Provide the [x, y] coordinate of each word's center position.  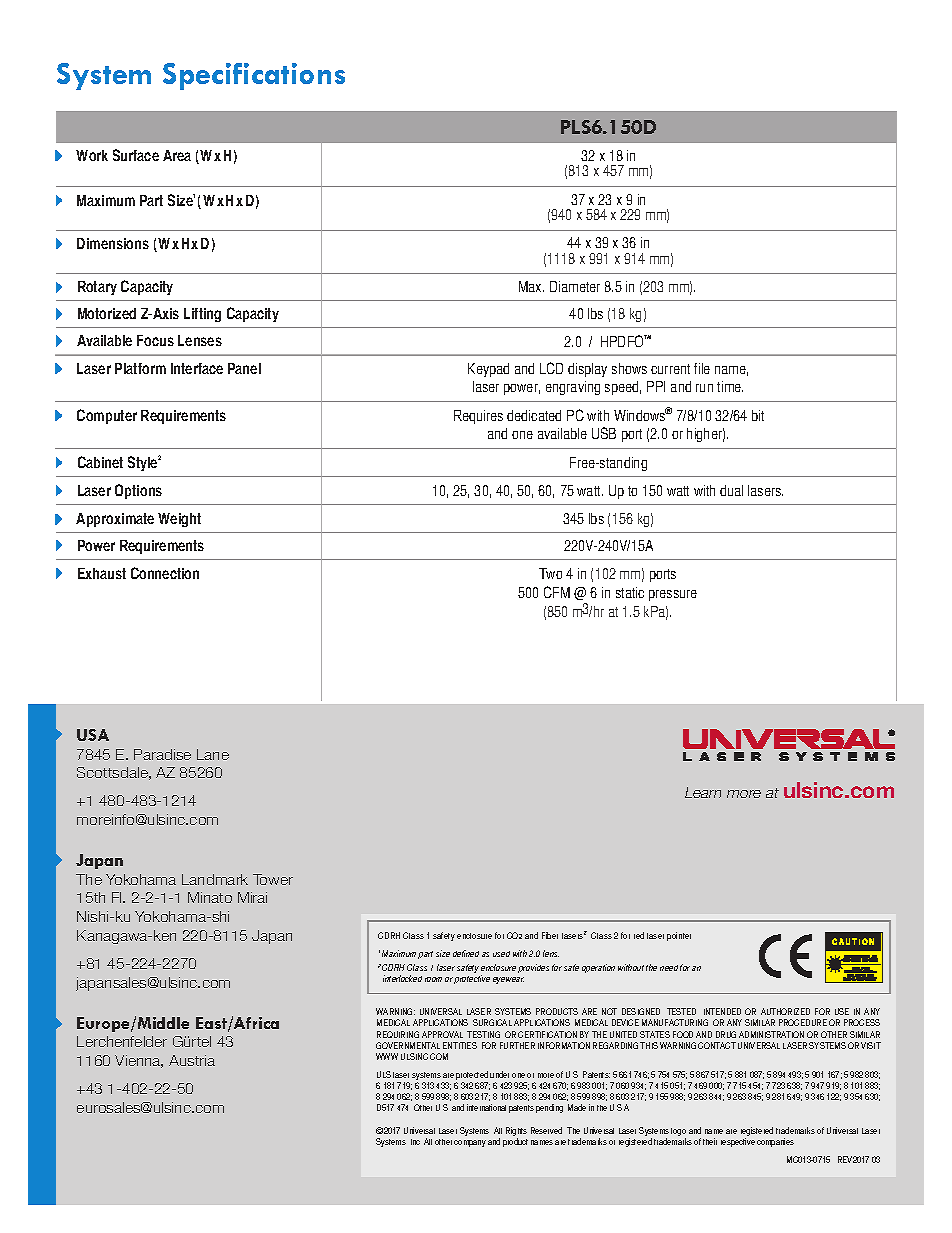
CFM [557, 592]
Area [177, 155]
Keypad [488, 370]
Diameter [575, 286]
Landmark [215, 879]
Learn [703, 792]
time [730, 386]
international [486, 1107]
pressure [673, 595]
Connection [165, 573]
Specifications [254, 76]
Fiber [550, 935]
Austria [192, 1060]
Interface [197, 368]
